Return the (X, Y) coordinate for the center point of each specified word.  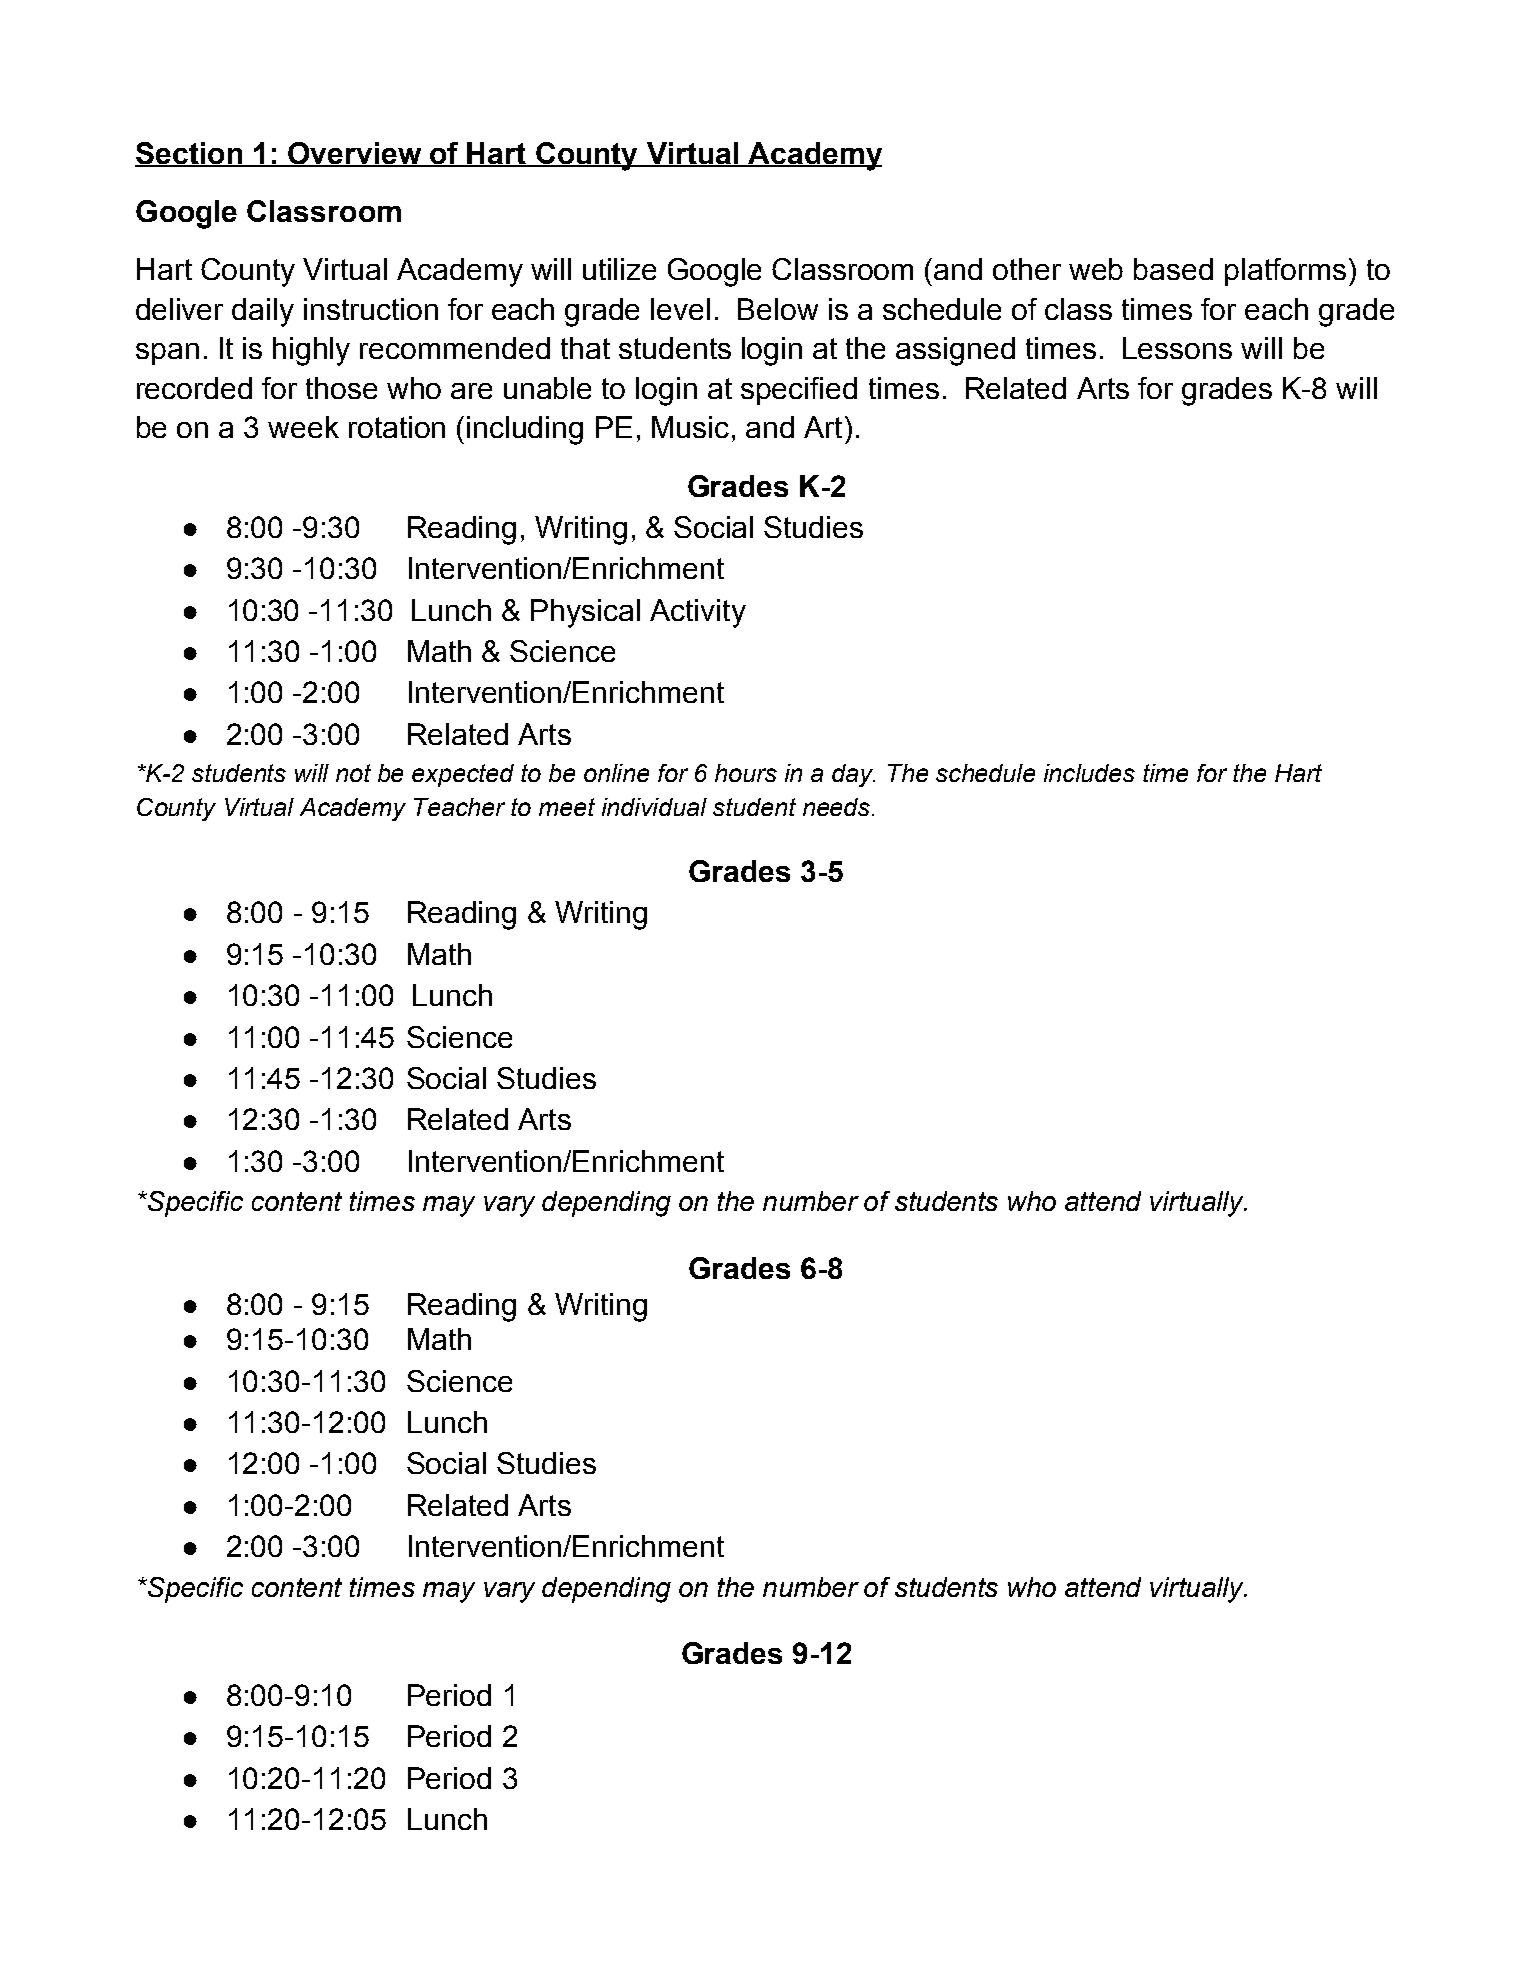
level (680, 309)
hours (746, 773)
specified (799, 391)
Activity (698, 613)
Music (690, 427)
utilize (619, 269)
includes (1089, 773)
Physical (585, 613)
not (353, 773)
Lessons (1177, 348)
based (1173, 269)
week (303, 427)
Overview (355, 154)
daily (263, 312)
